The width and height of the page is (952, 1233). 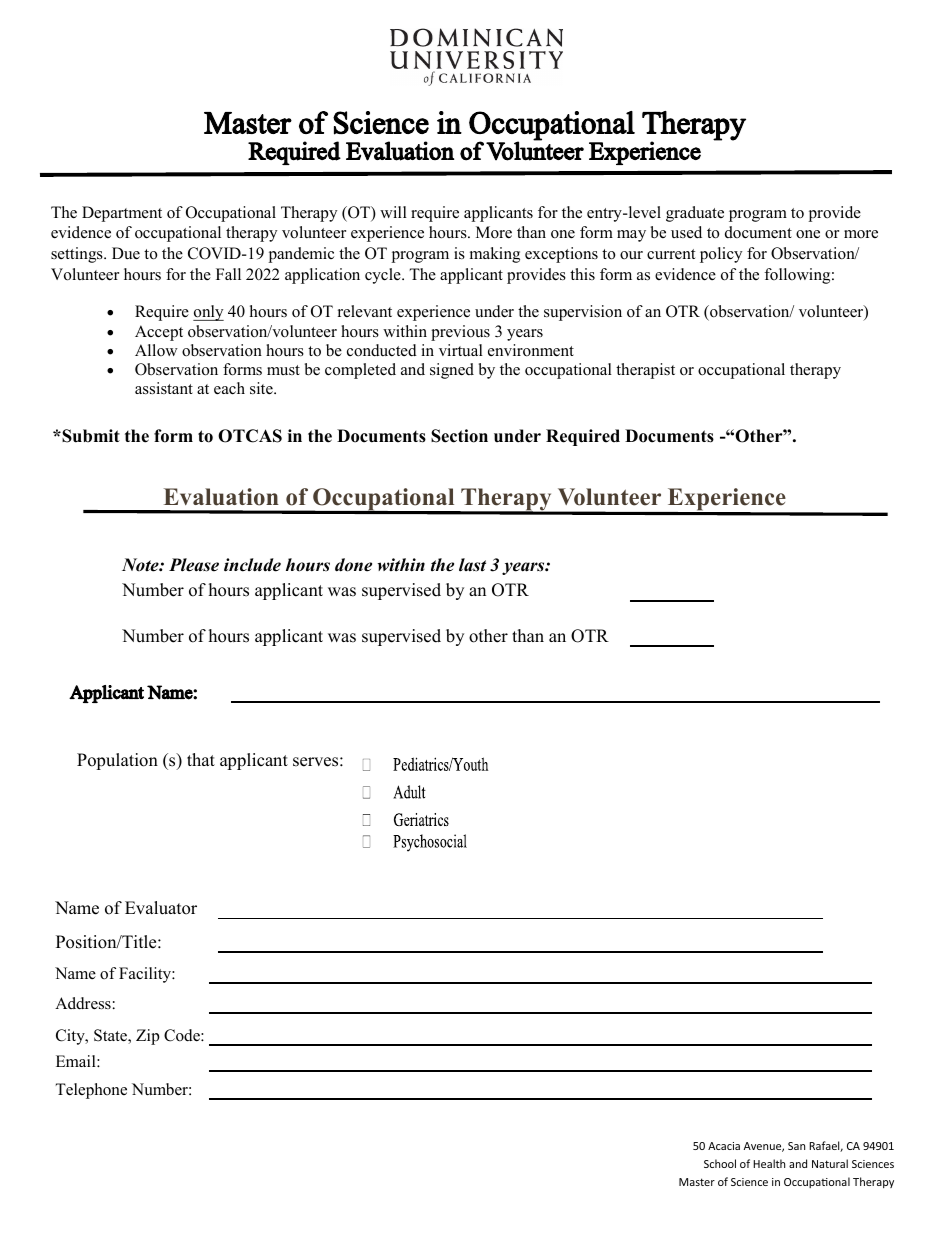 What do you see at coordinates (697, 1182) in the page?
I see `Master` at bounding box center [697, 1182].
